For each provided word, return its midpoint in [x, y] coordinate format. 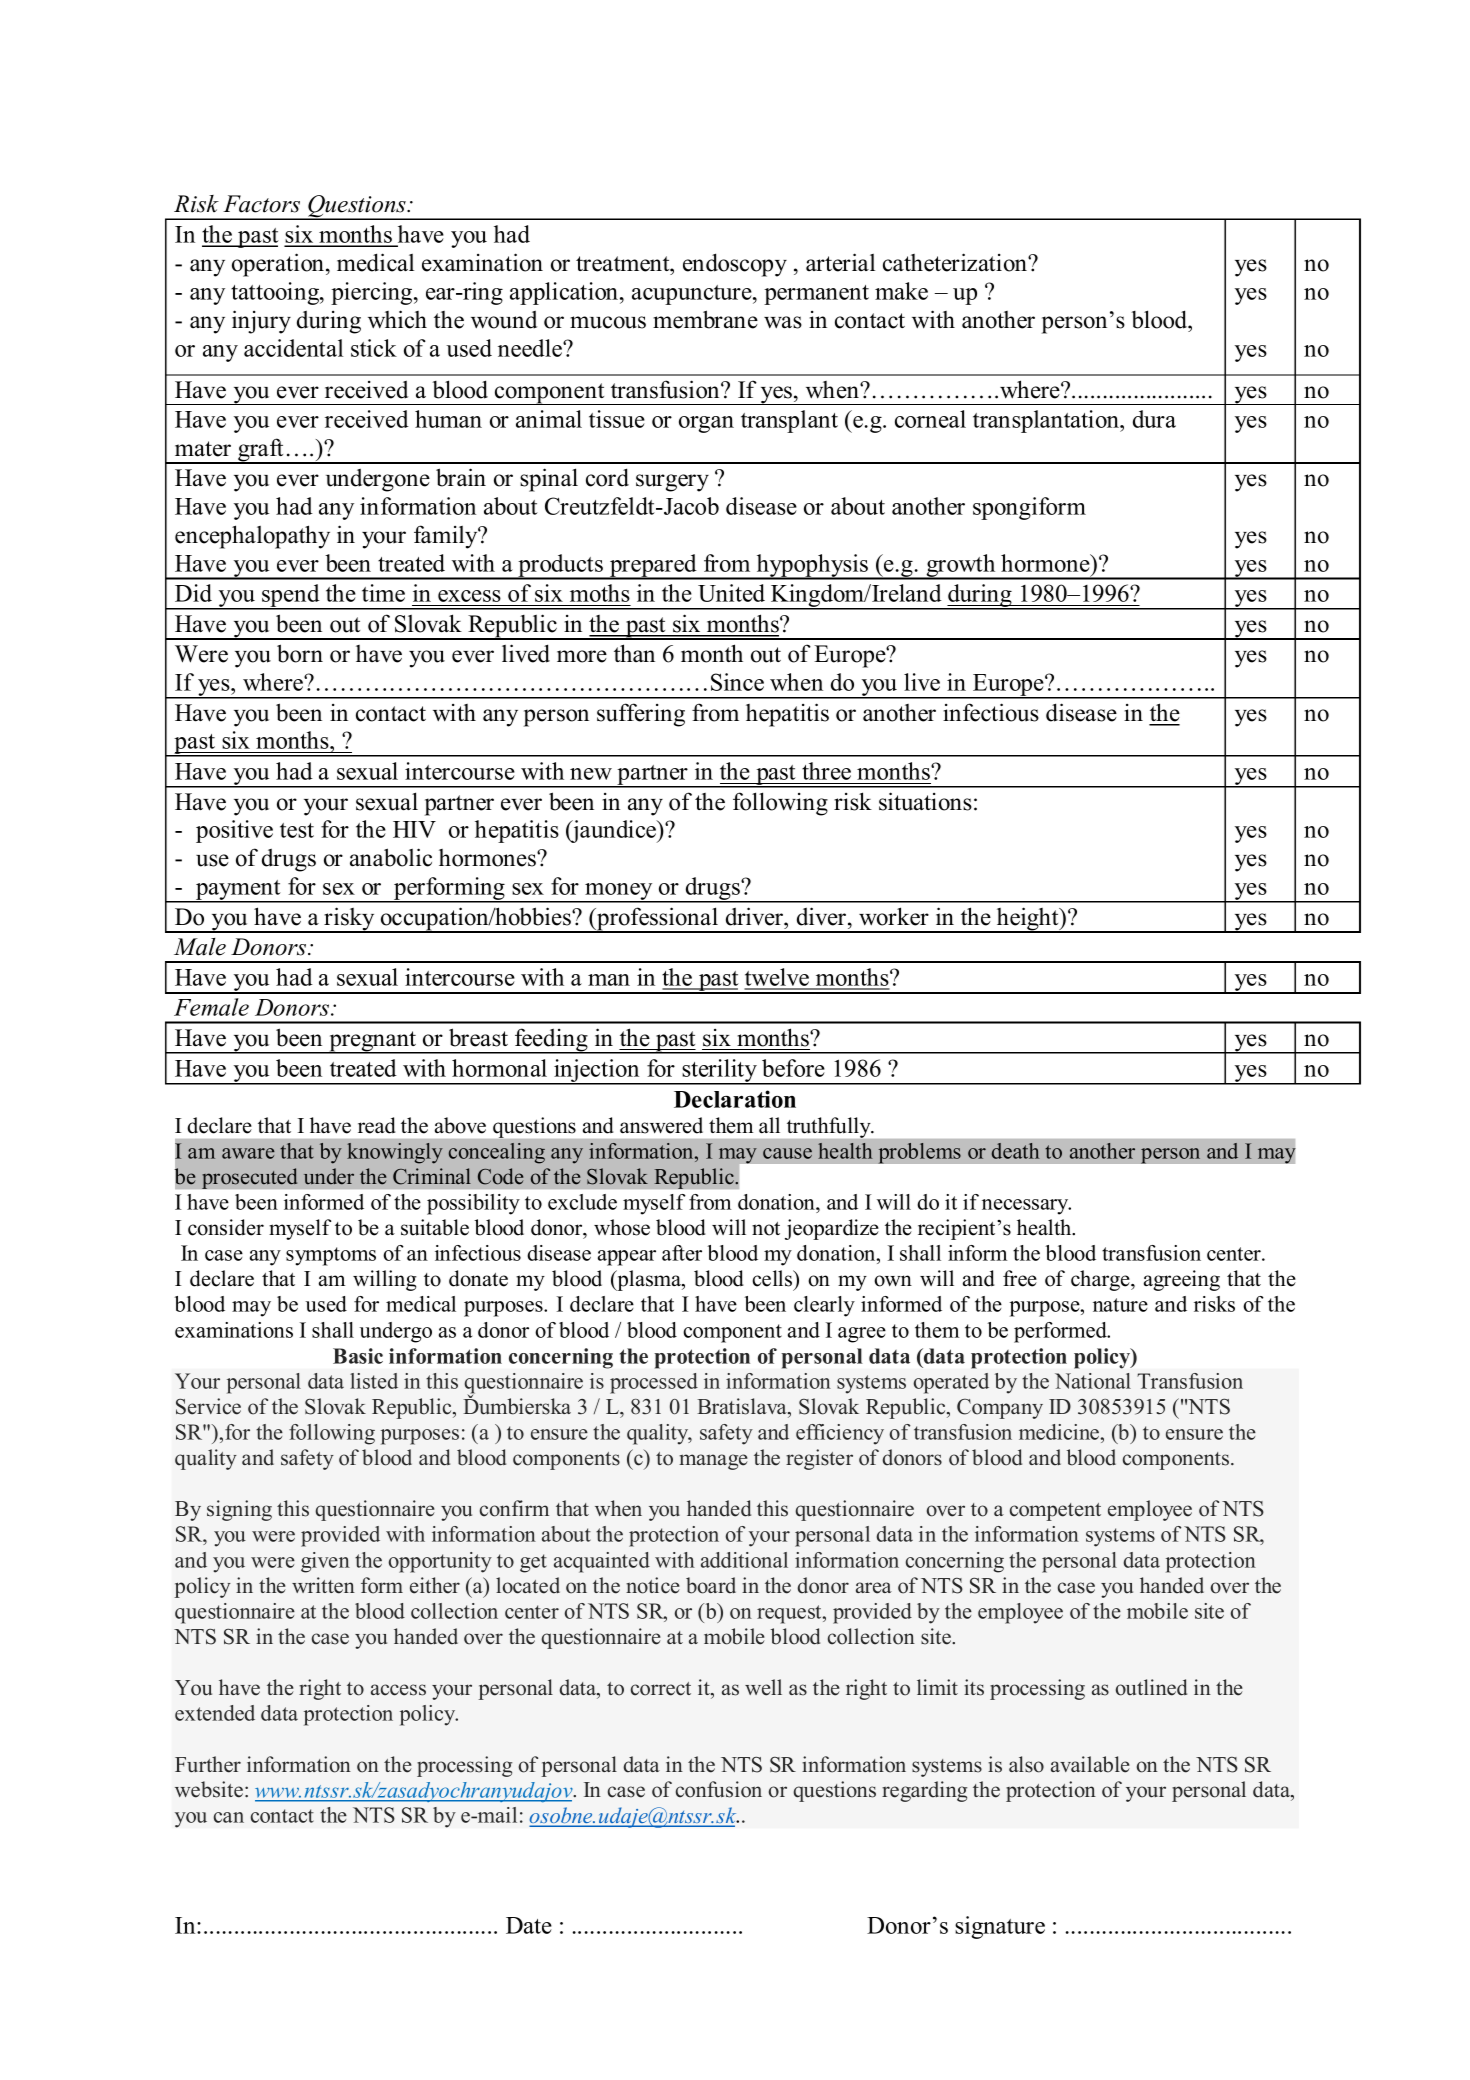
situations [925, 801]
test [297, 830]
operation [279, 265]
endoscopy [735, 265]
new [591, 774]
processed [654, 1383]
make [901, 291]
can [229, 1817]
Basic [358, 1356]
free [1020, 1278]
